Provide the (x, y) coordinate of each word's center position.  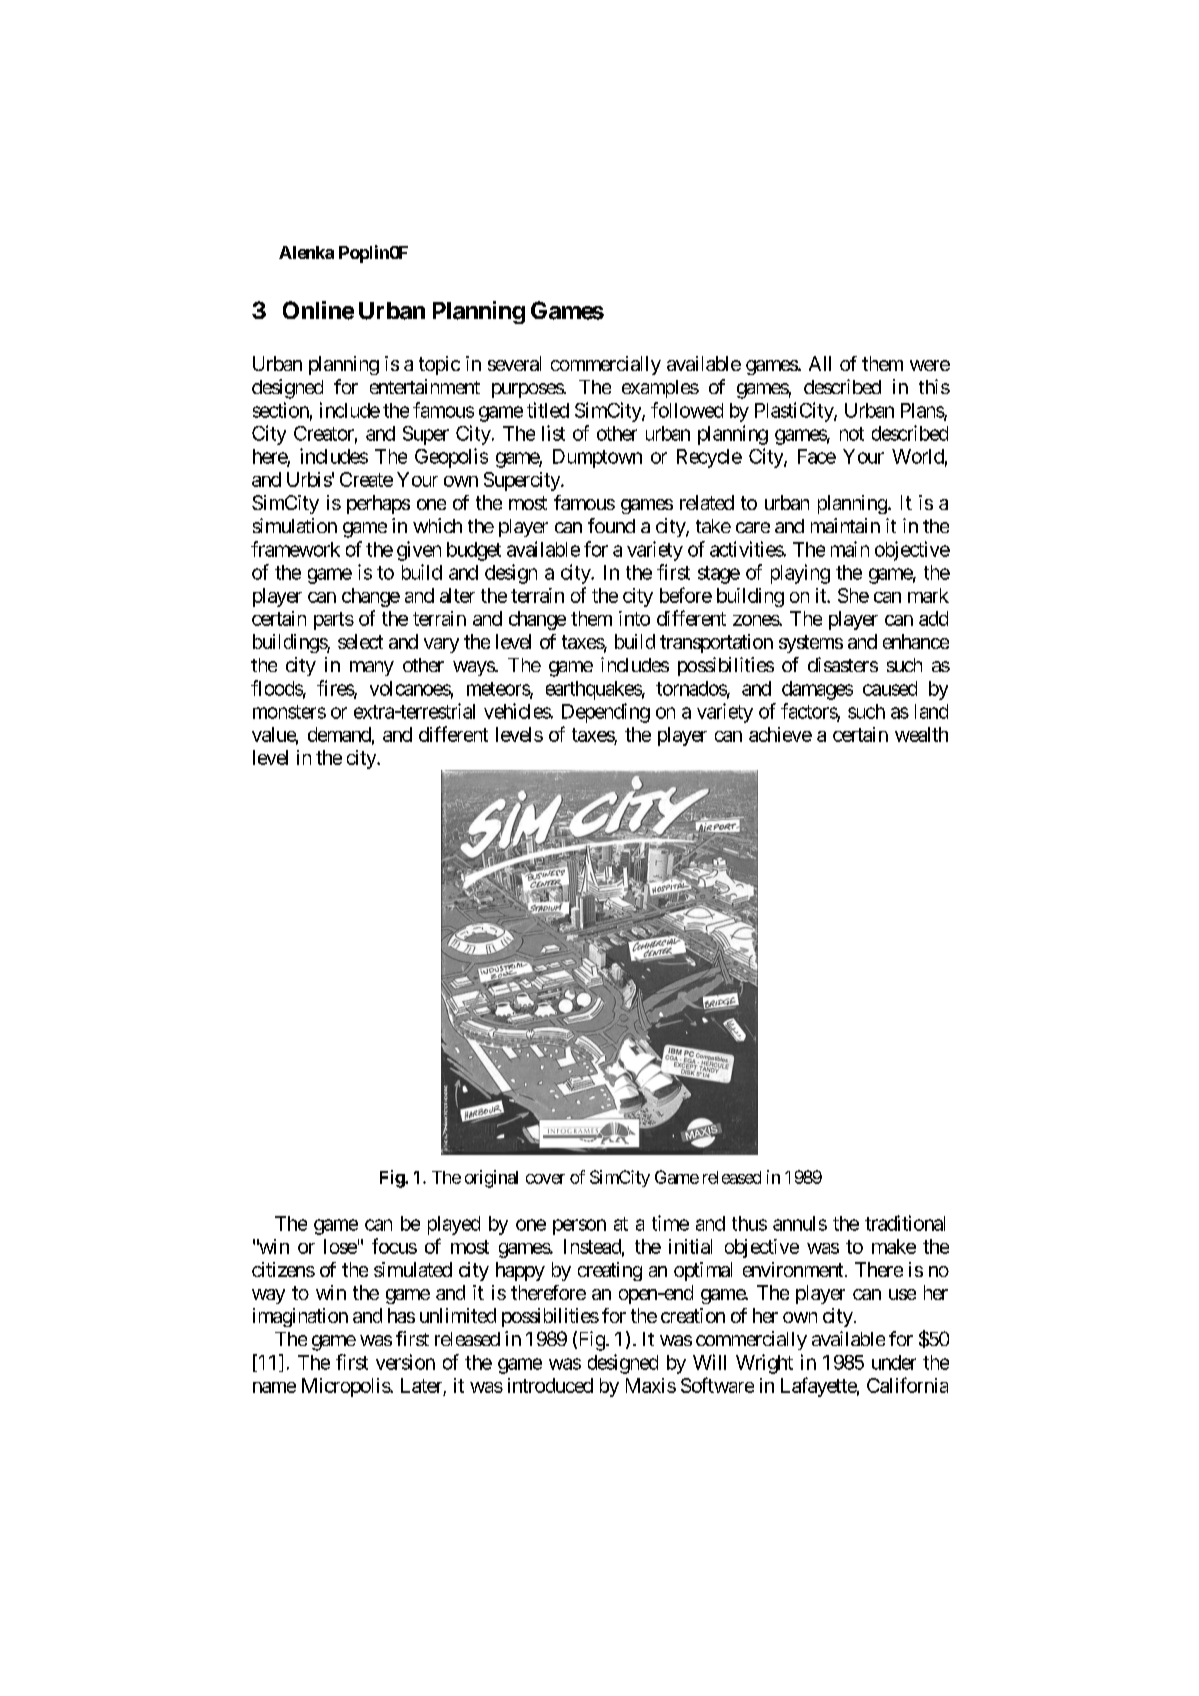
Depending (606, 713)
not (852, 434)
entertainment (425, 386)
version (405, 1362)
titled (548, 410)
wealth (921, 734)
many (372, 668)
